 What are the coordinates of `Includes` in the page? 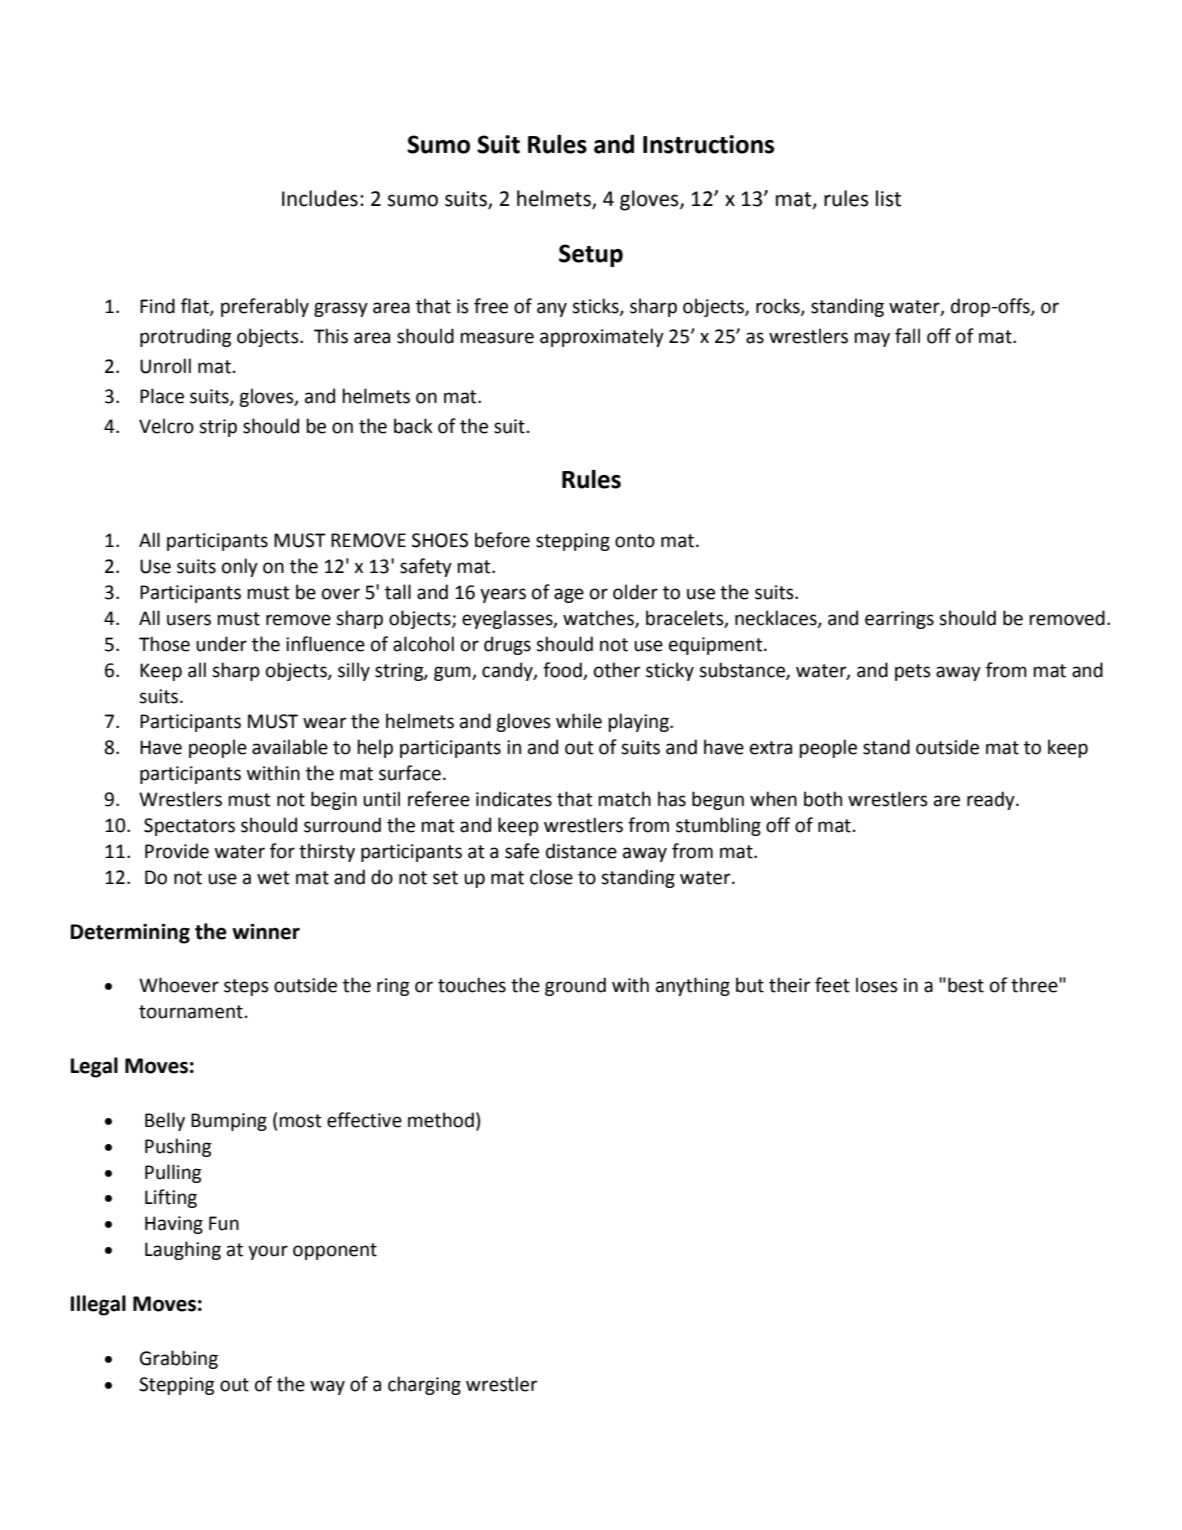 It's located at (320, 198).
